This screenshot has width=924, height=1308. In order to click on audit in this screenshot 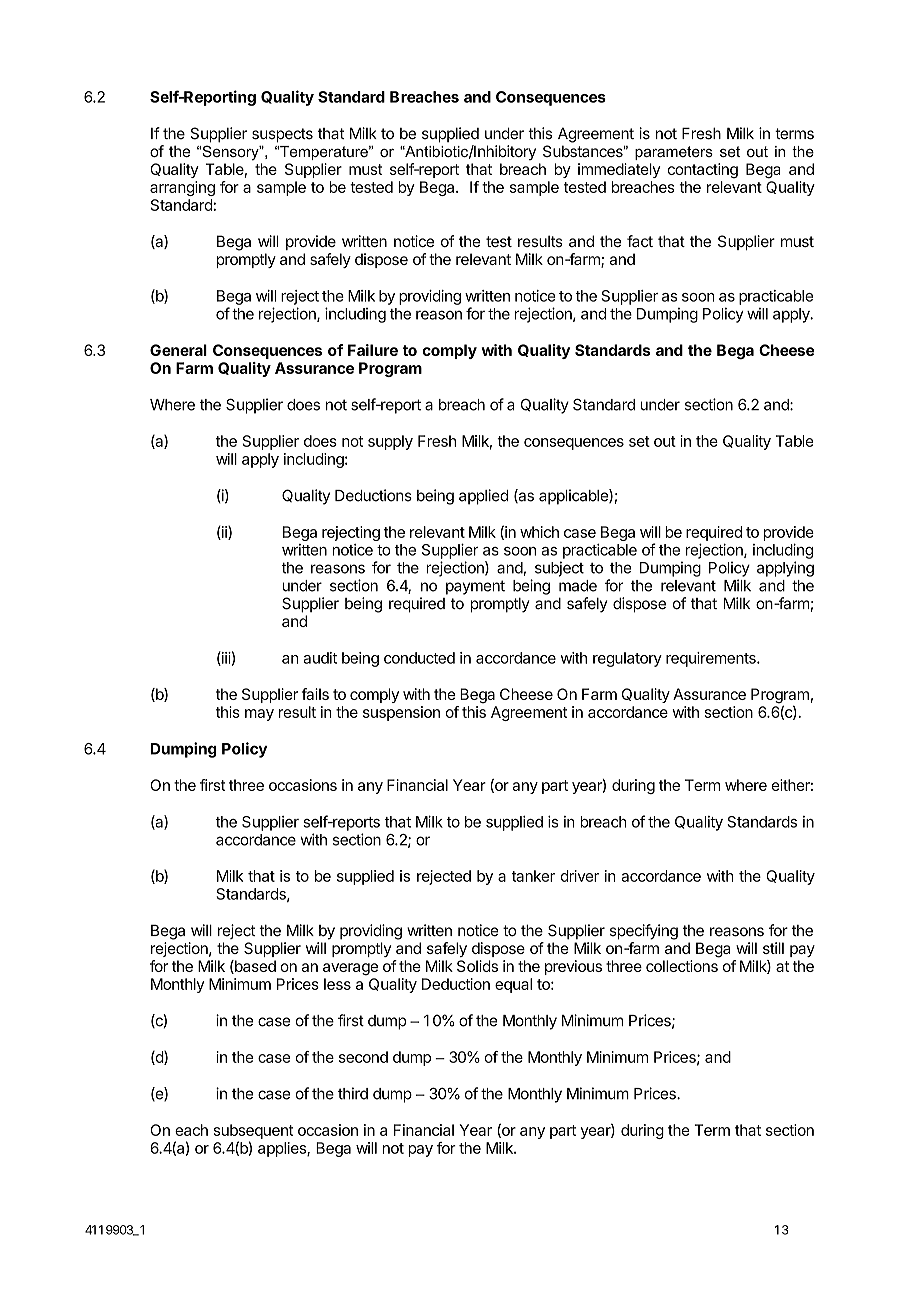, I will do `click(320, 658)`.
